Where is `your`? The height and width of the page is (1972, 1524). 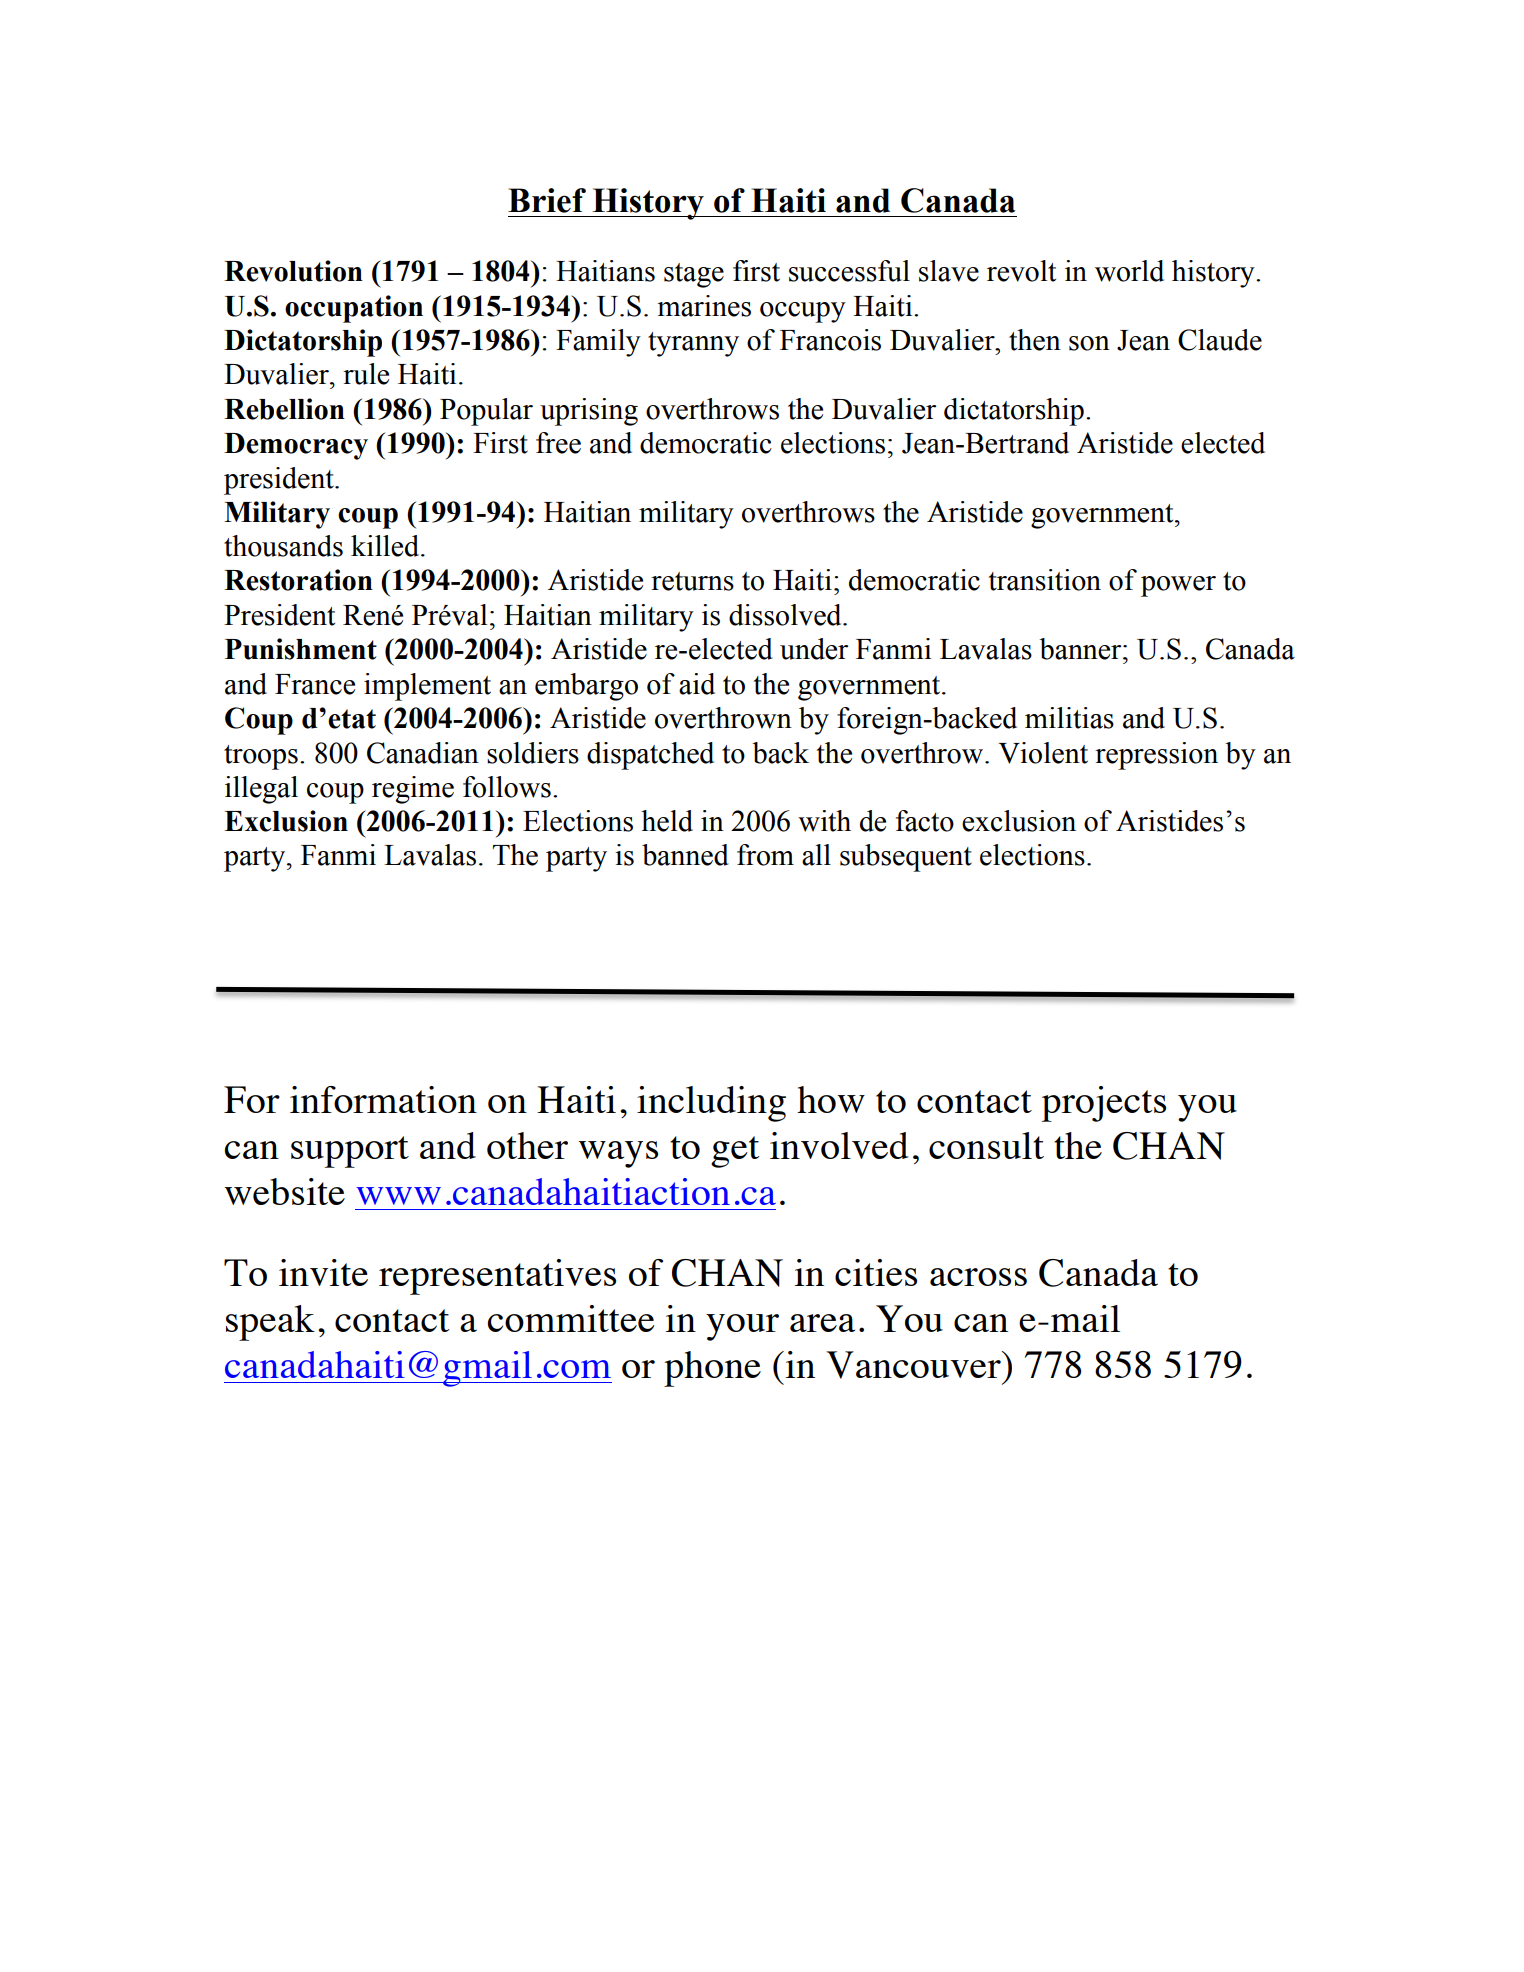 your is located at coordinates (742, 1327).
